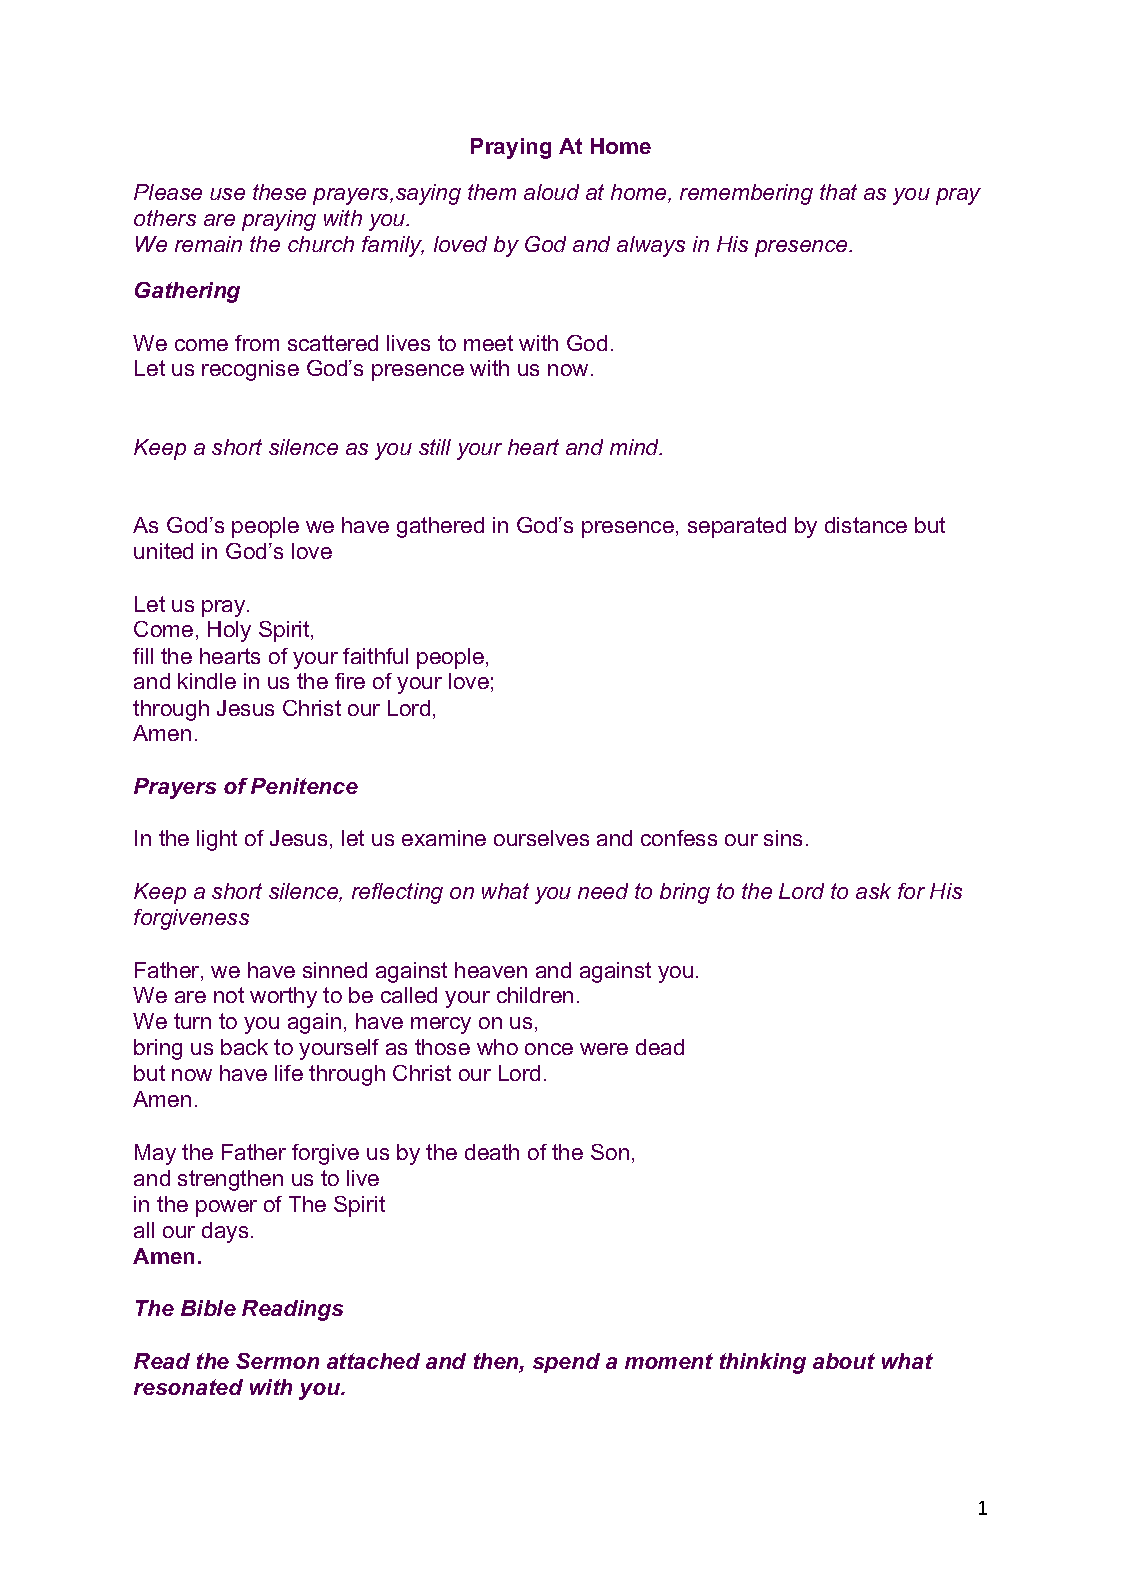 The image size is (1122, 1587). I want to click on who, so click(497, 1047).
